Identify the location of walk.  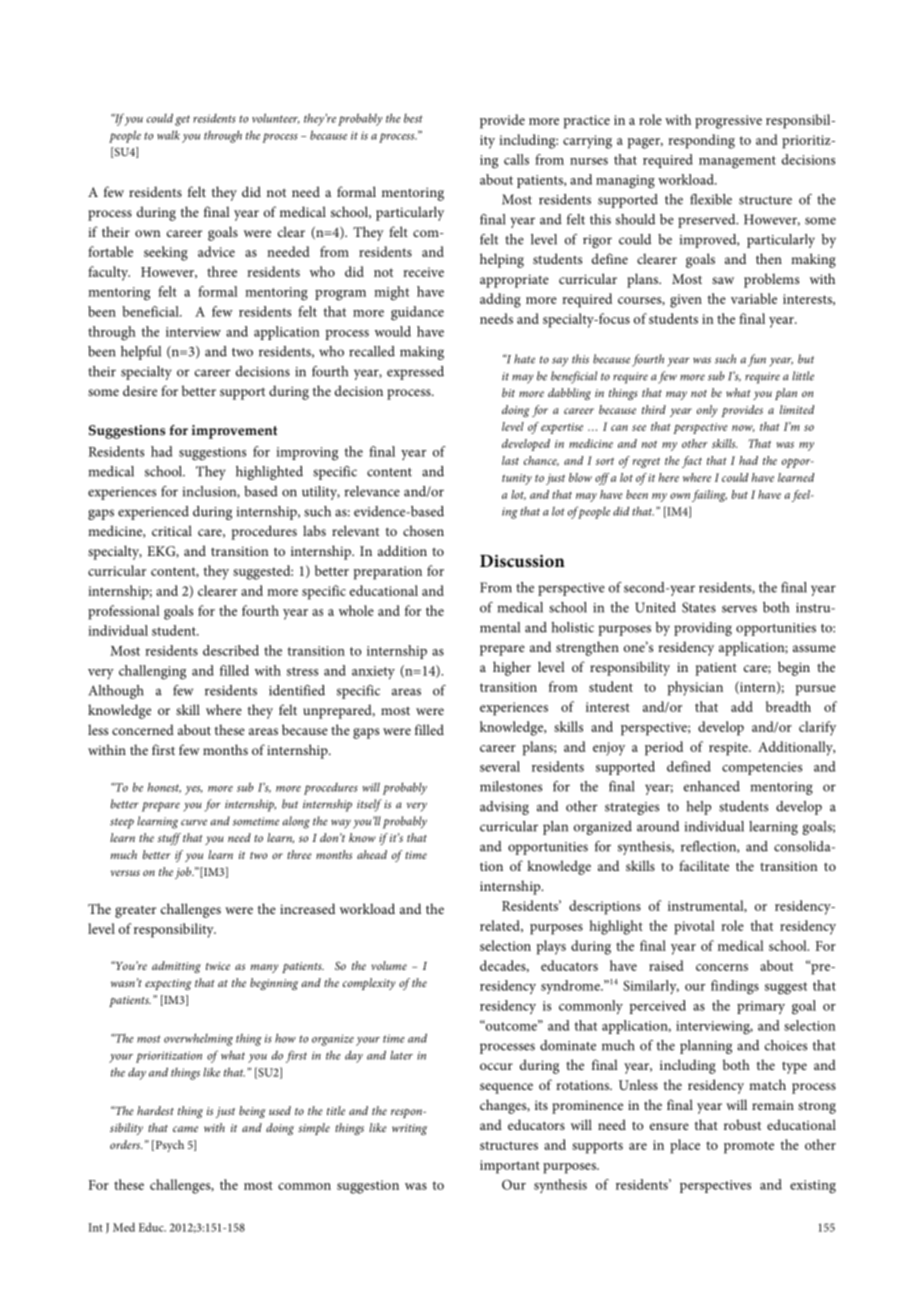
(168, 135).
